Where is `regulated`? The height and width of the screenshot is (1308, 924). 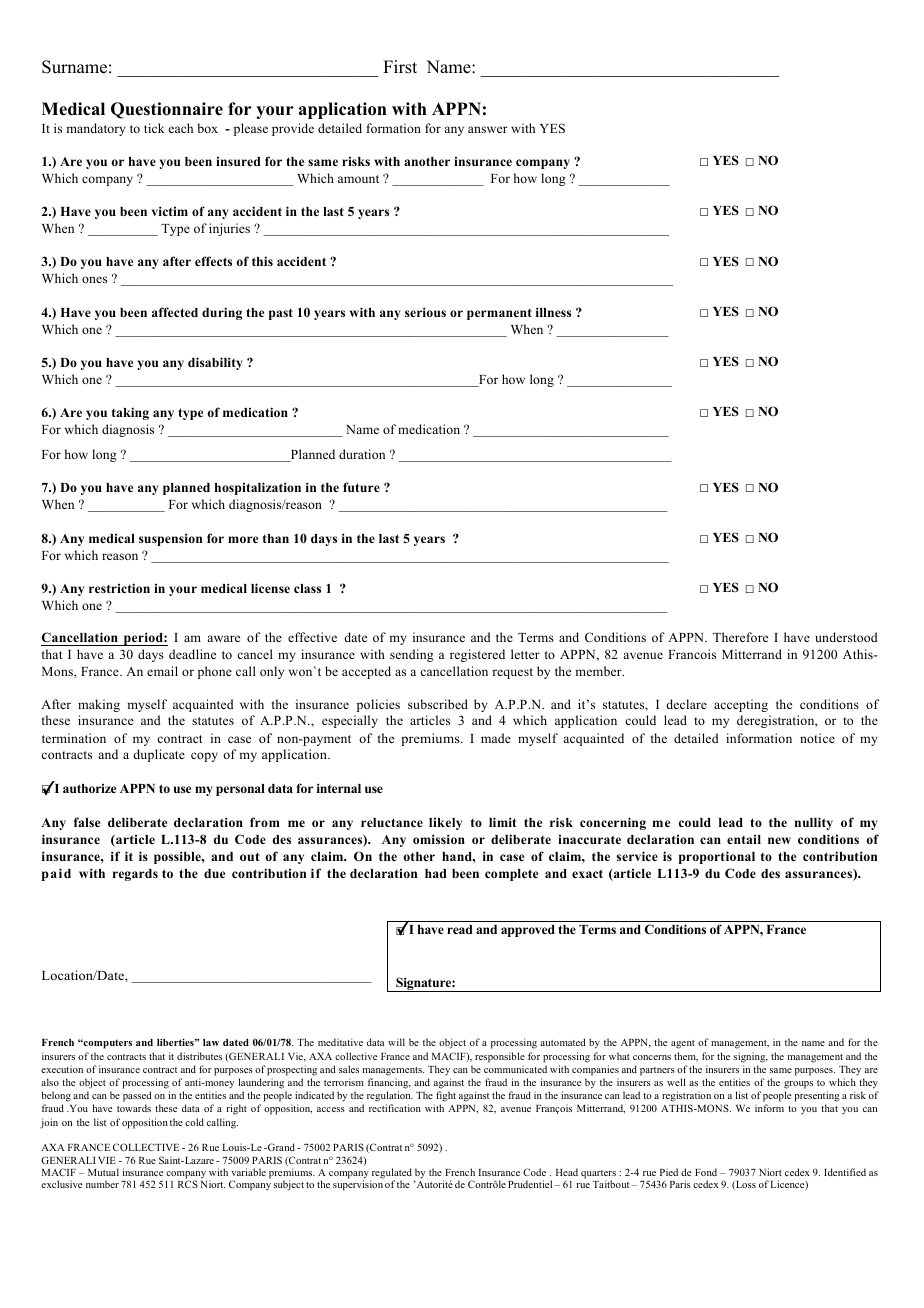 regulated is located at coordinates (391, 1174).
